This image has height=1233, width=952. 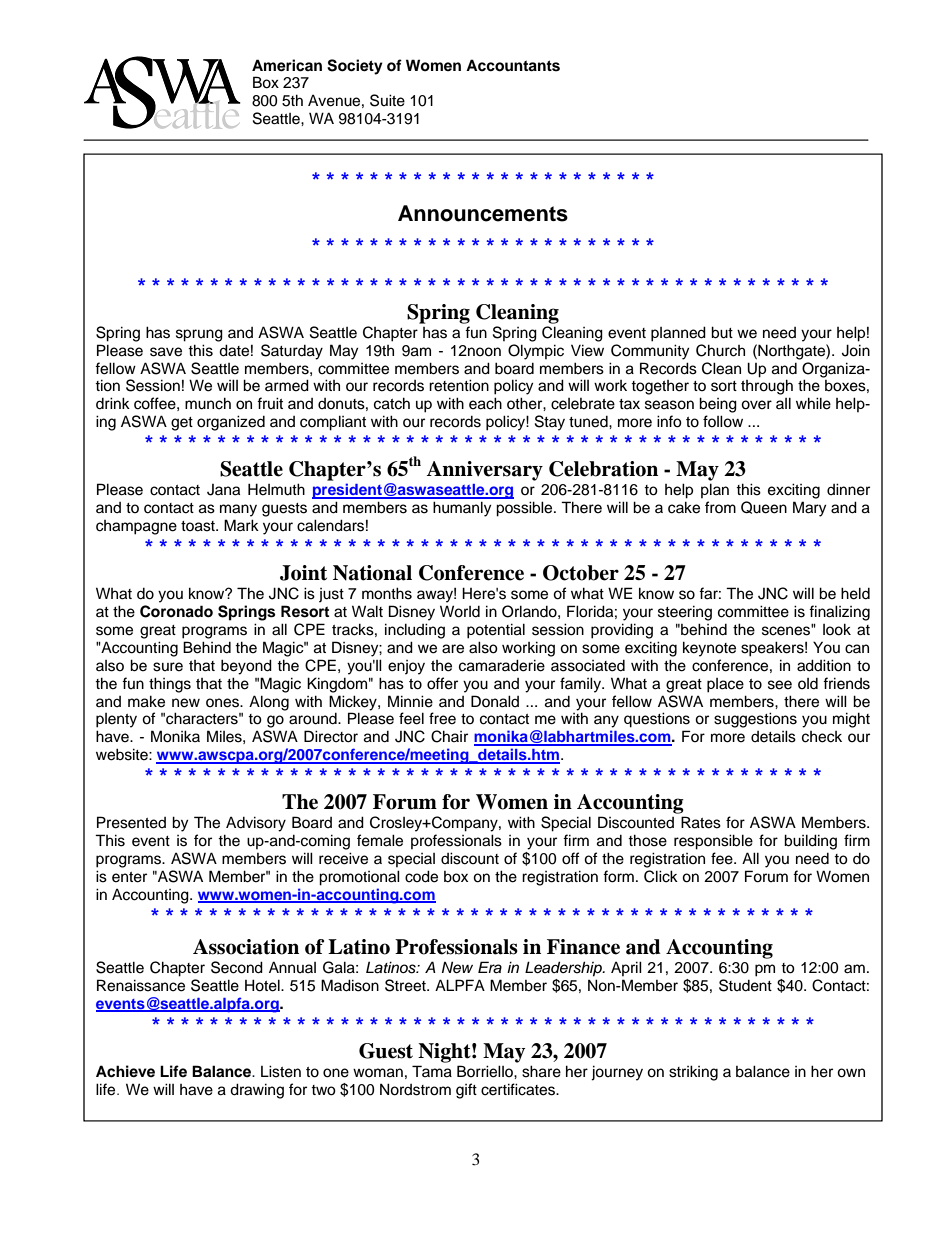 I want to click on building, so click(x=810, y=842).
